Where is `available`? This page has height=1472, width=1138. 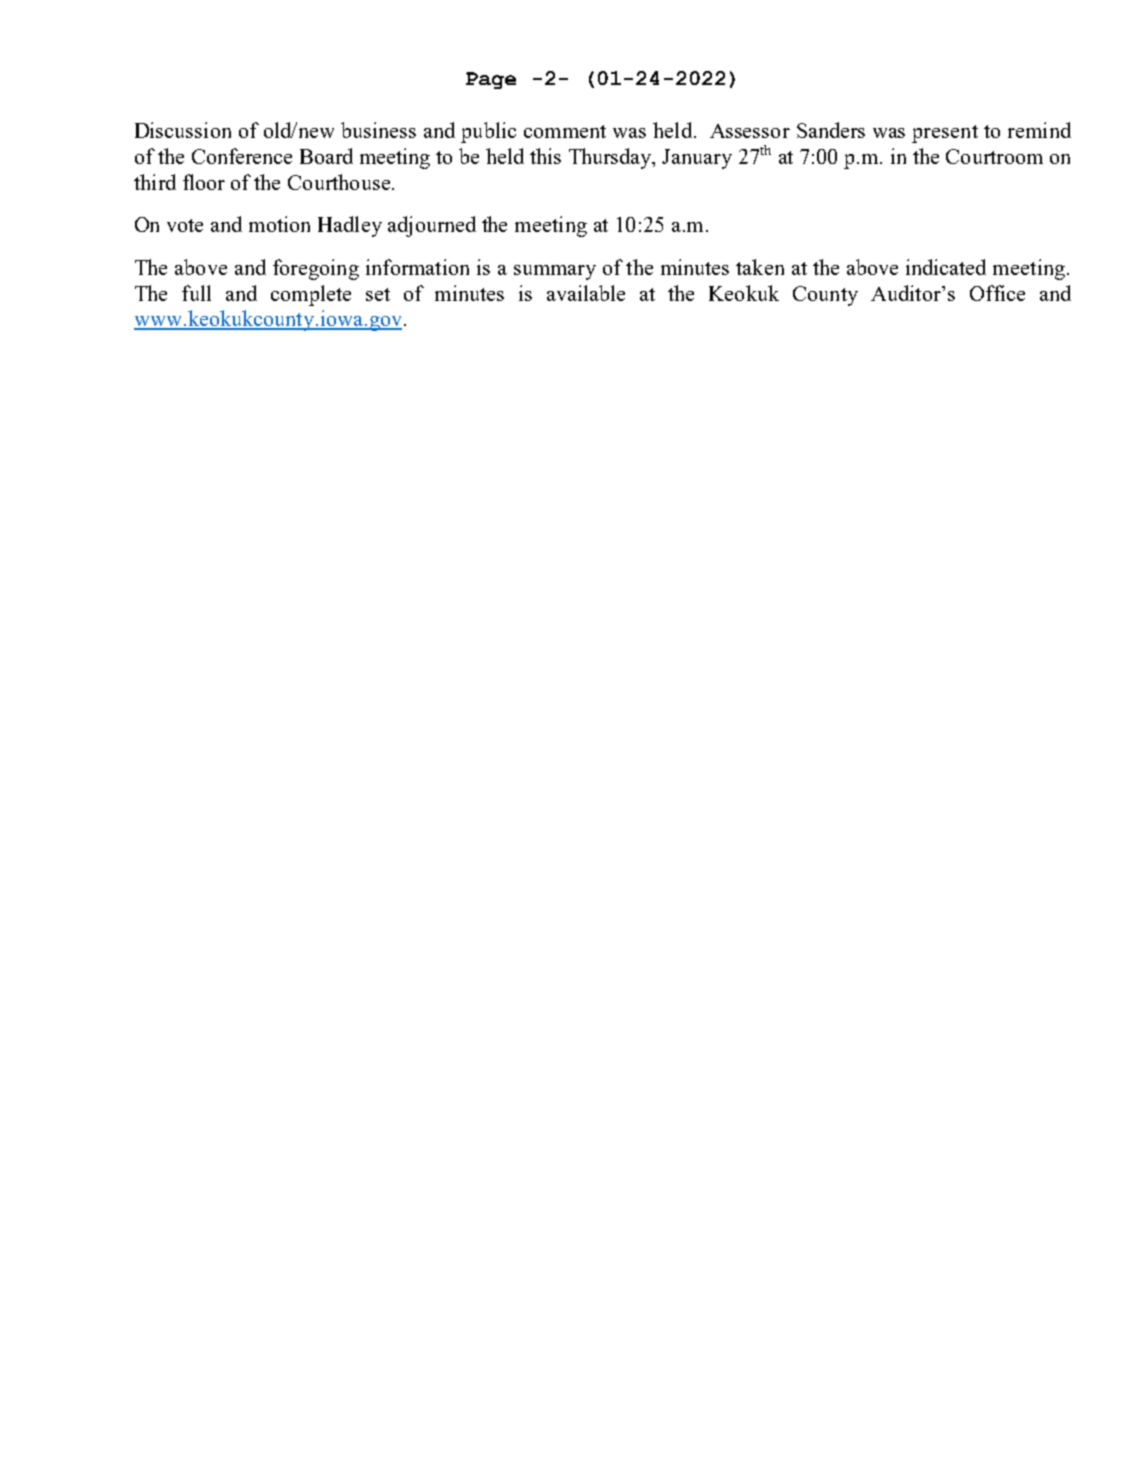 available is located at coordinates (586, 293).
